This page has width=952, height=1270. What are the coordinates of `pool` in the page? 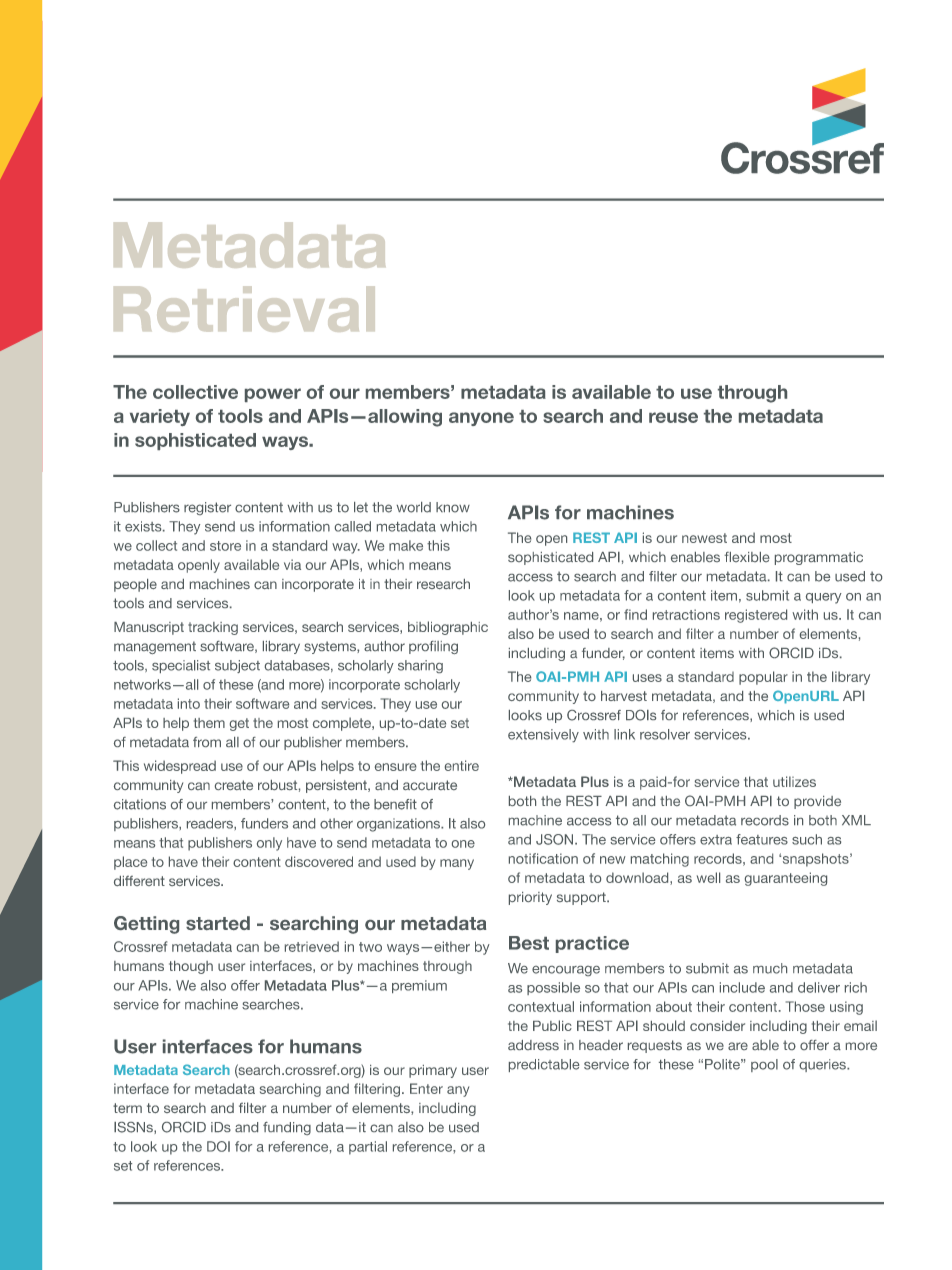 It's located at (764, 1065).
